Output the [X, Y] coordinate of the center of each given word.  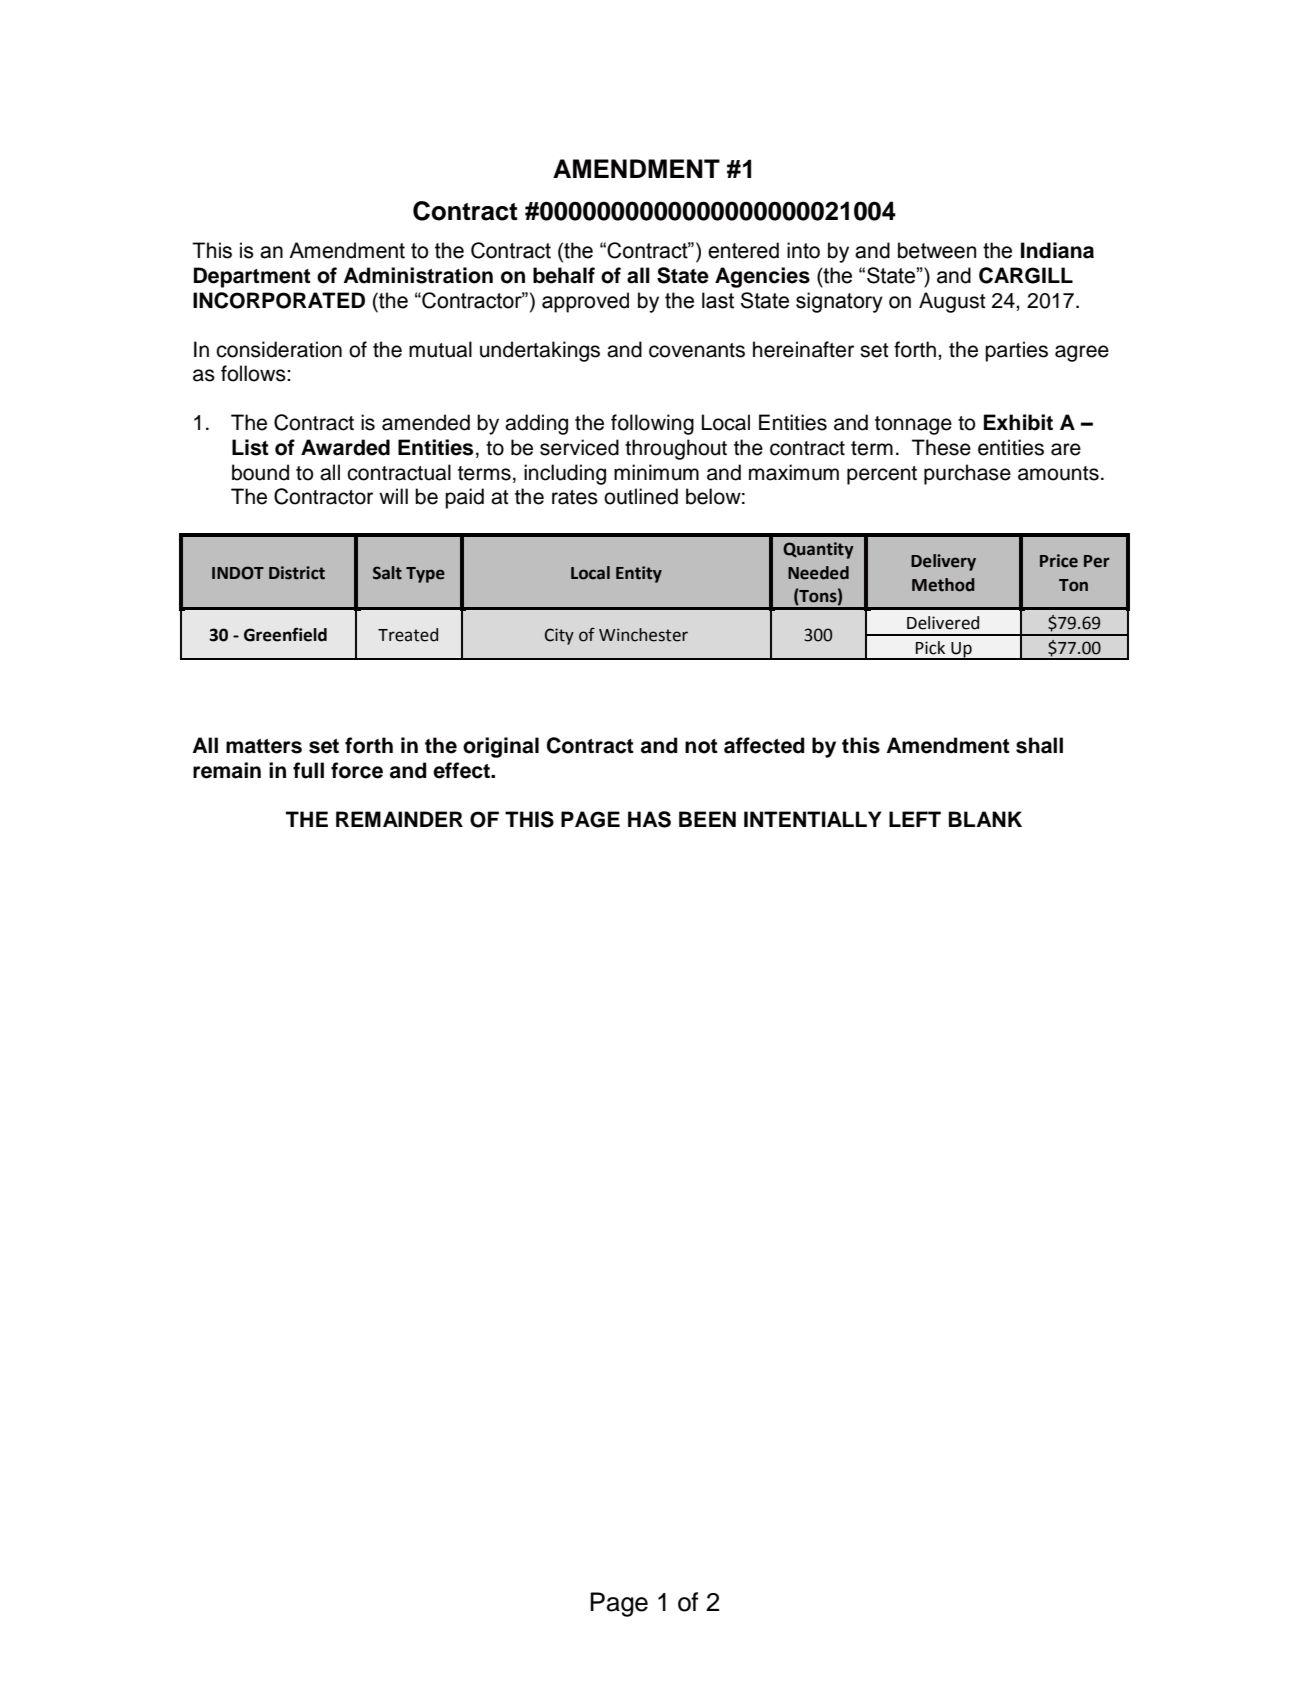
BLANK [985, 819]
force [357, 770]
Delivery [943, 562]
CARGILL [1026, 275]
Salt [387, 573]
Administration [418, 275]
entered [743, 250]
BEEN [707, 819]
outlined [641, 496]
